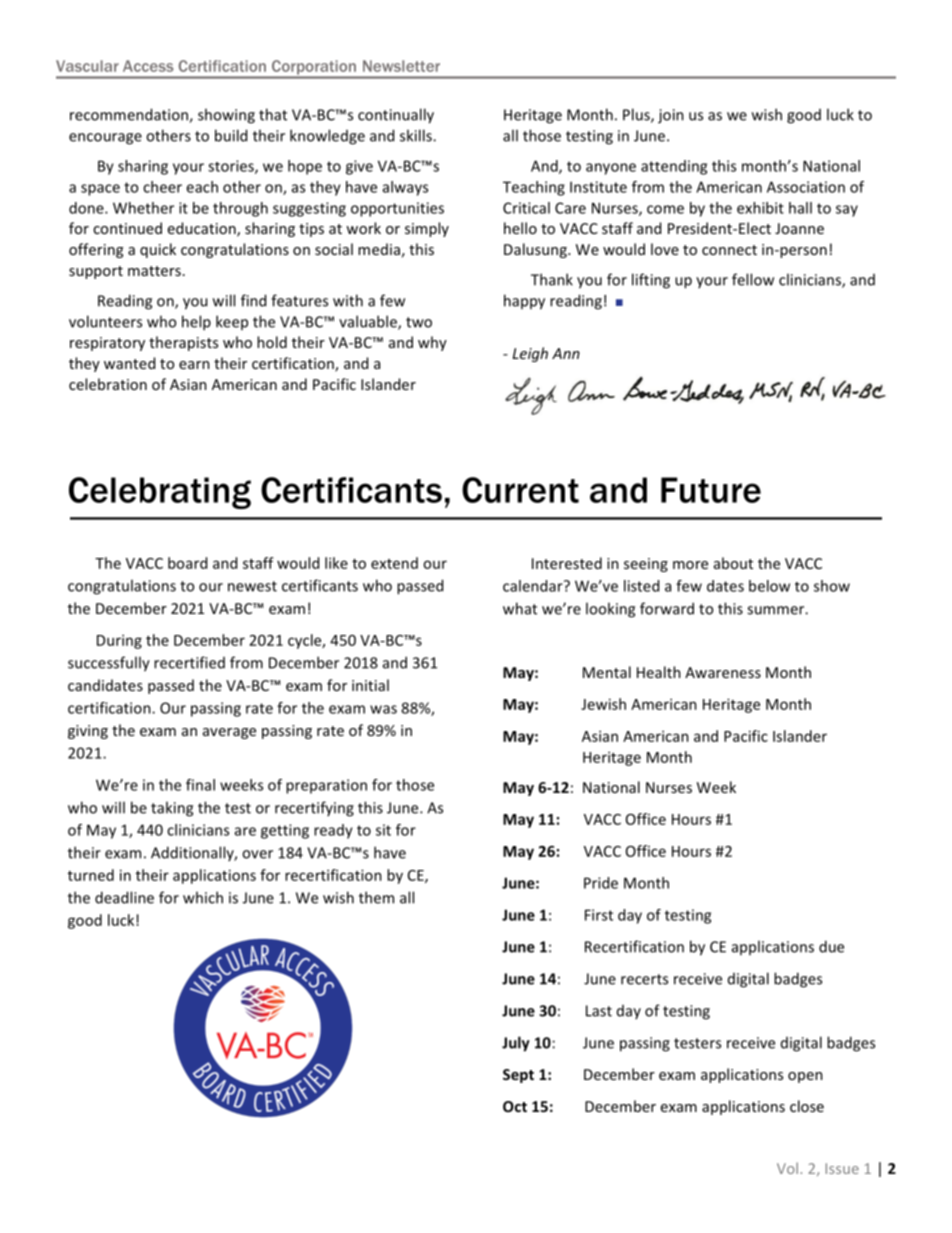 The image size is (952, 1233). Describe the element at coordinates (124, 897) in the screenshot. I see `deadline` at that location.
